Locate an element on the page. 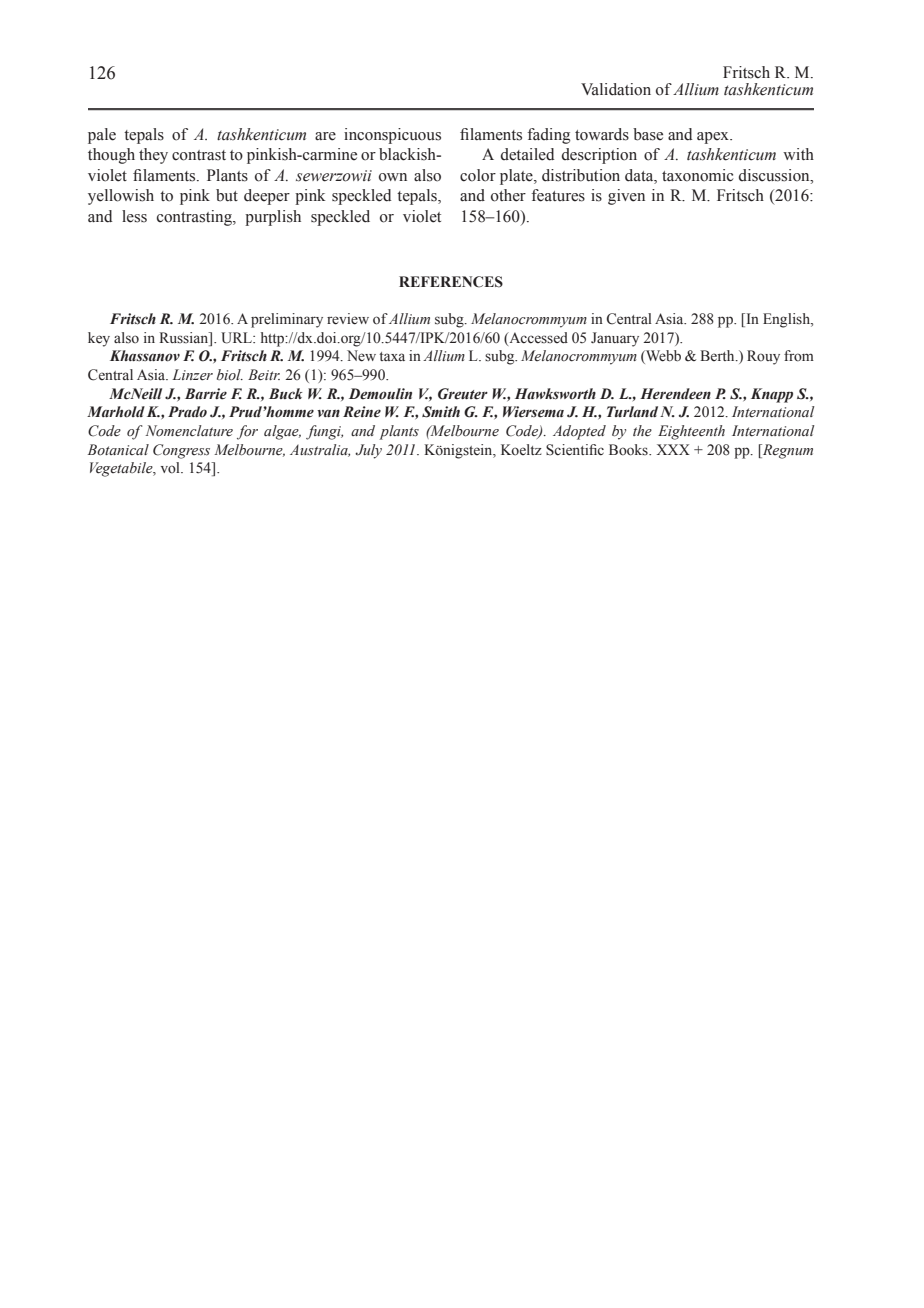 The width and height of the document is (924, 1308). given is located at coordinates (626, 197).
